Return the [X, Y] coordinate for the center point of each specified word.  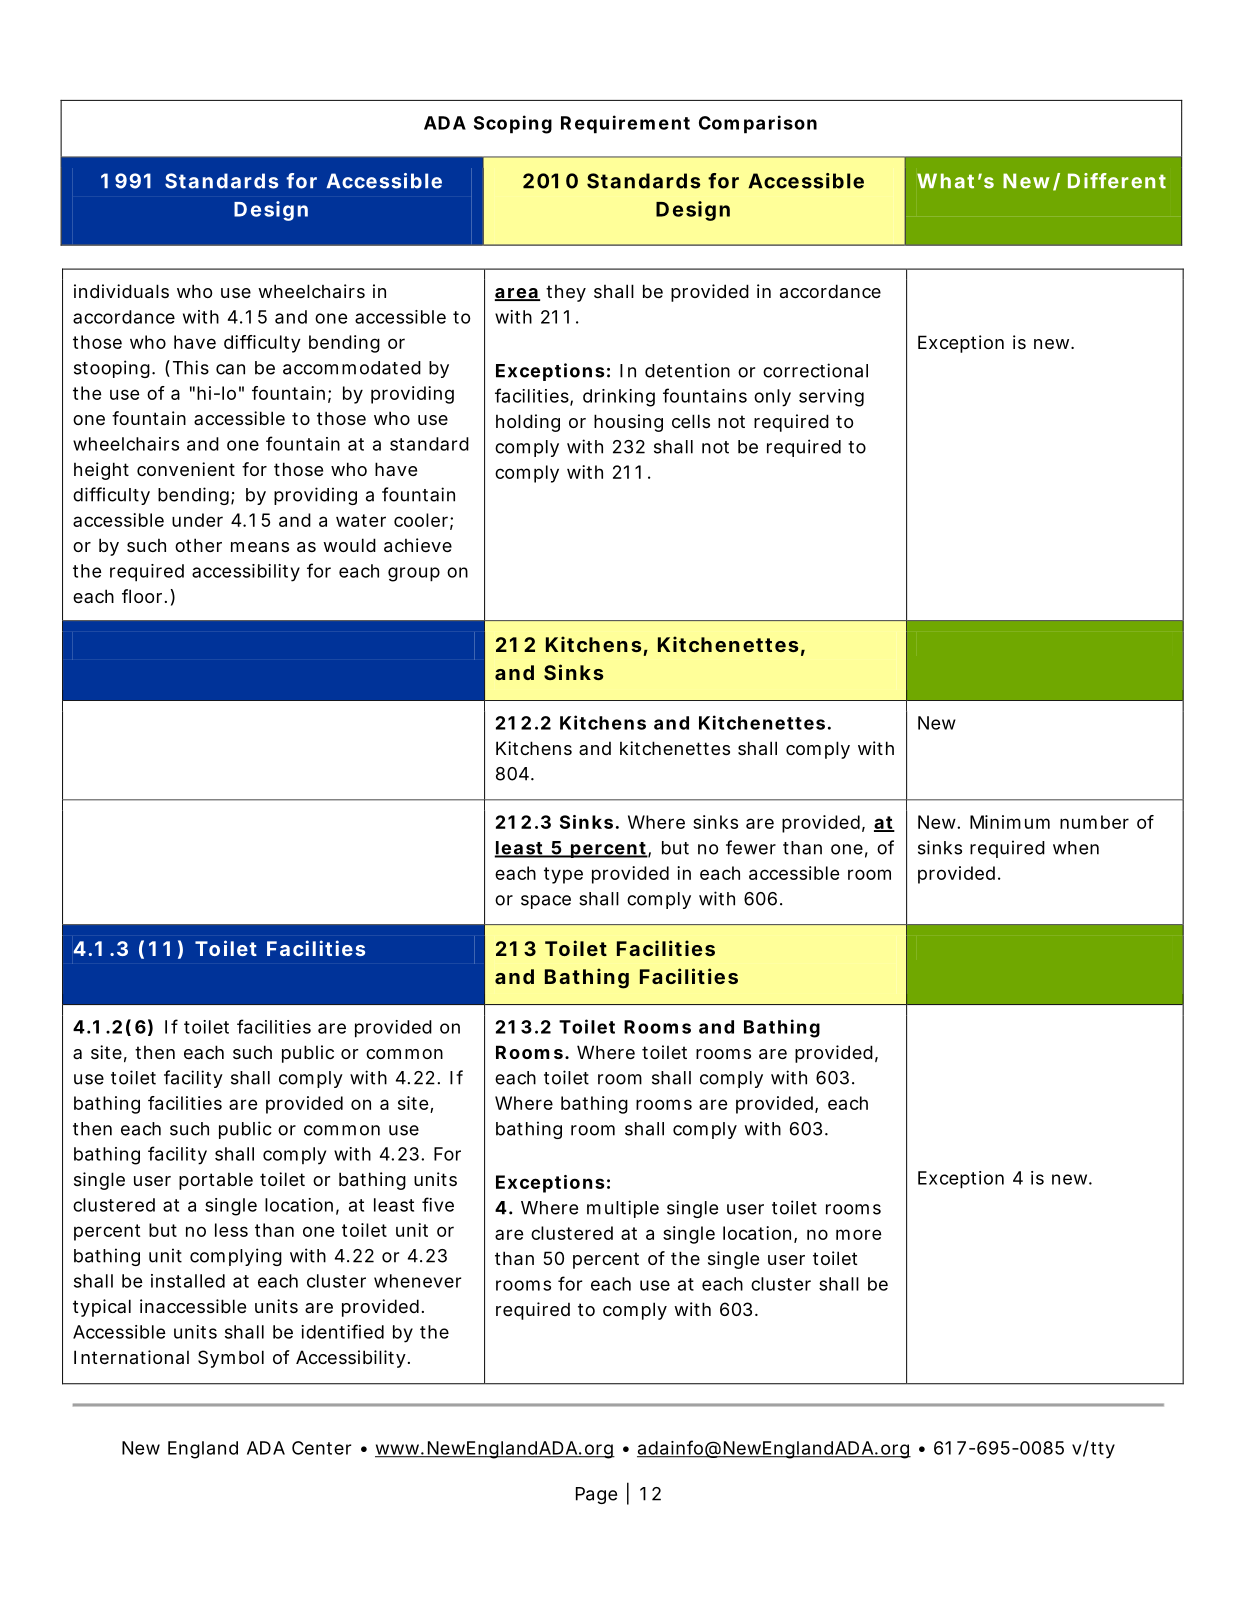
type [563, 875]
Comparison [758, 124]
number [1094, 822]
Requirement [625, 124]
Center [321, 1448]
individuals [121, 291]
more [858, 1234]
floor [144, 596]
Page [596, 1495]
